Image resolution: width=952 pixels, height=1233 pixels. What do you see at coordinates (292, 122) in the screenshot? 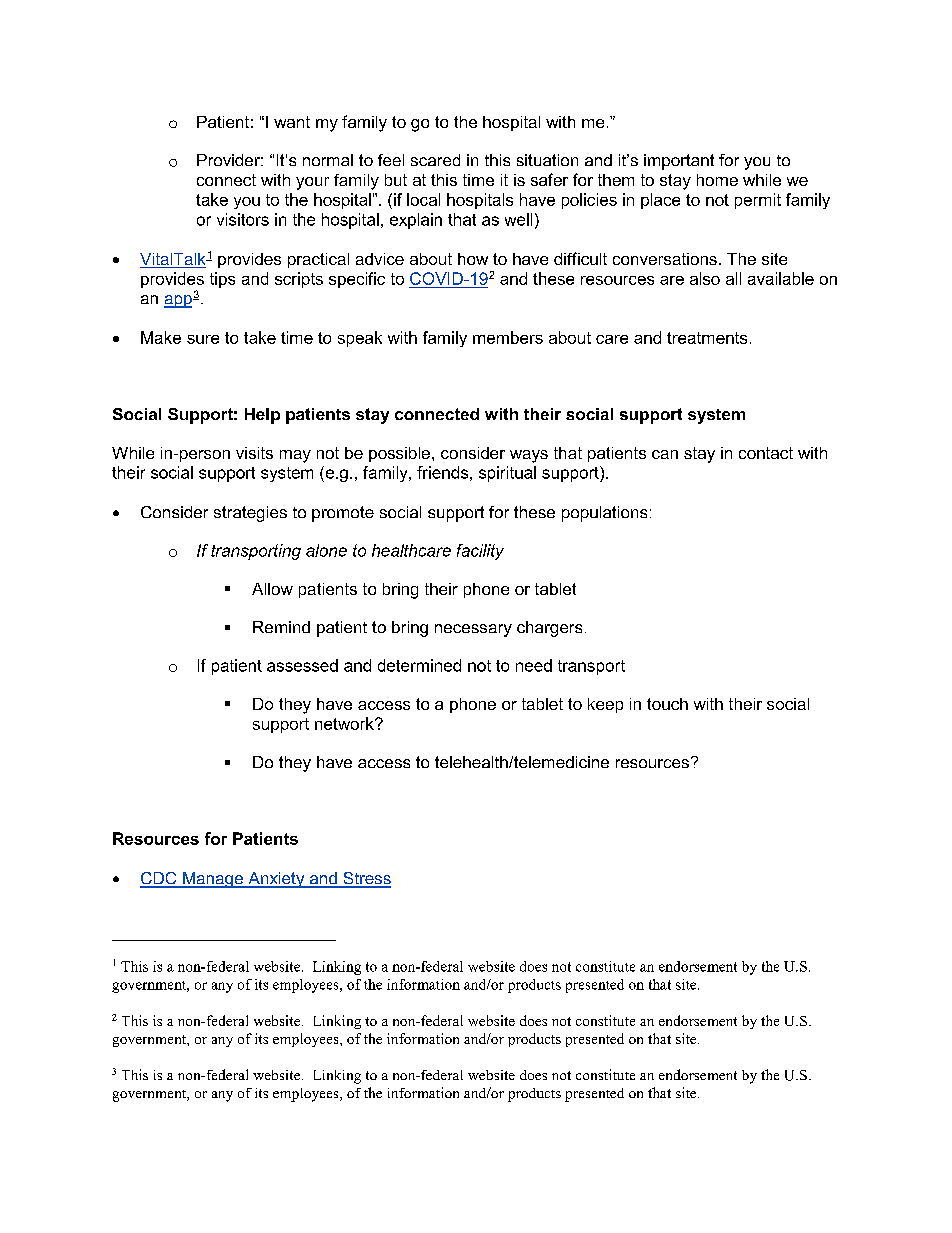
I see `want` at bounding box center [292, 122].
